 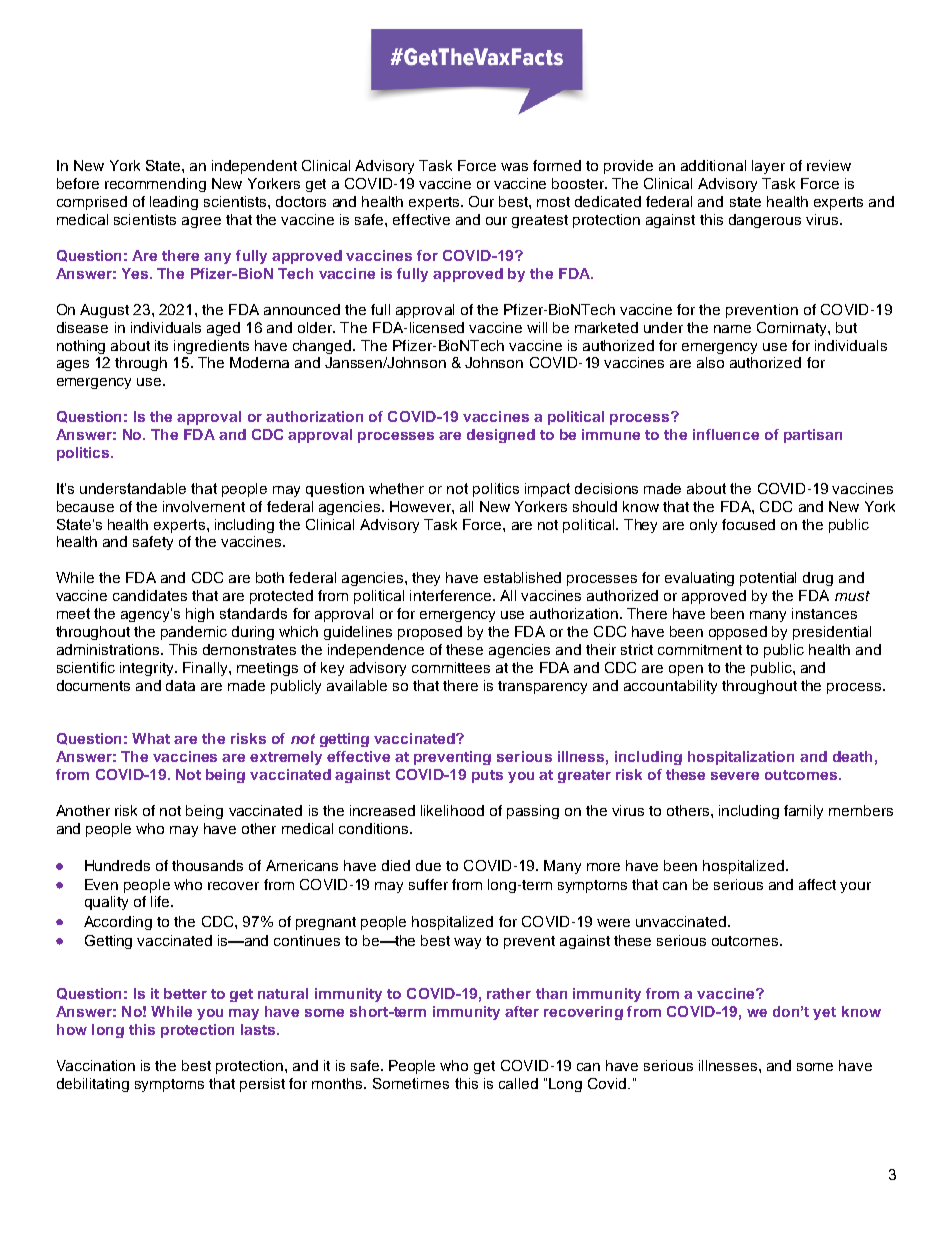 What do you see at coordinates (96, 1065) in the screenshot?
I see `Vaccination` at bounding box center [96, 1065].
